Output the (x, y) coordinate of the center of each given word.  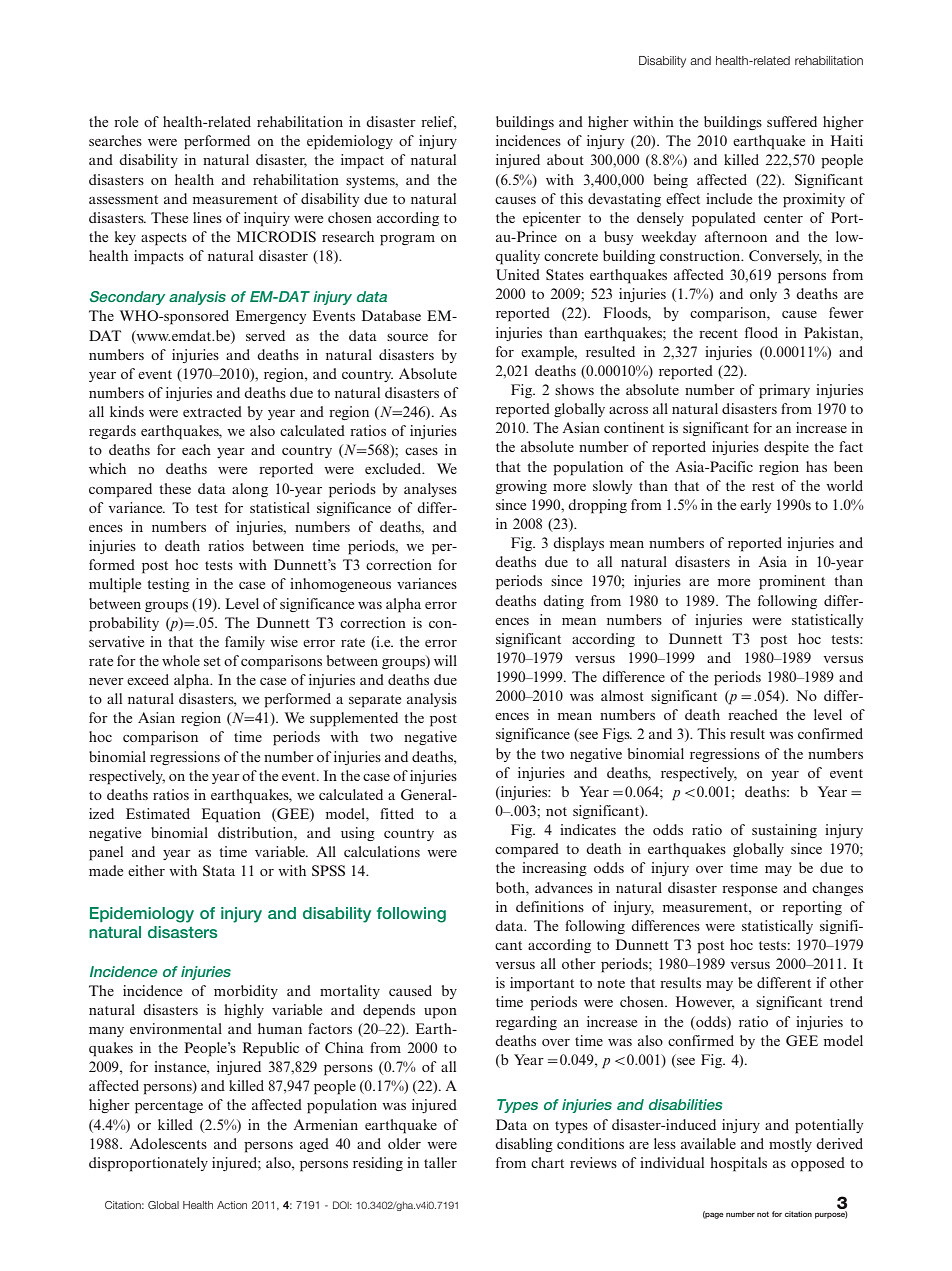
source (407, 337)
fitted (397, 813)
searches (115, 140)
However (705, 1002)
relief (438, 122)
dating (563, 602)
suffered (792, 121)
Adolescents (168, 1143)
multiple (115, 585)
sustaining (784, 831)
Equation (231, 815)
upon (440, 1013)
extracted (212, 411)
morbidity (246, 992)
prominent (792, 582)
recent (718, 333)
